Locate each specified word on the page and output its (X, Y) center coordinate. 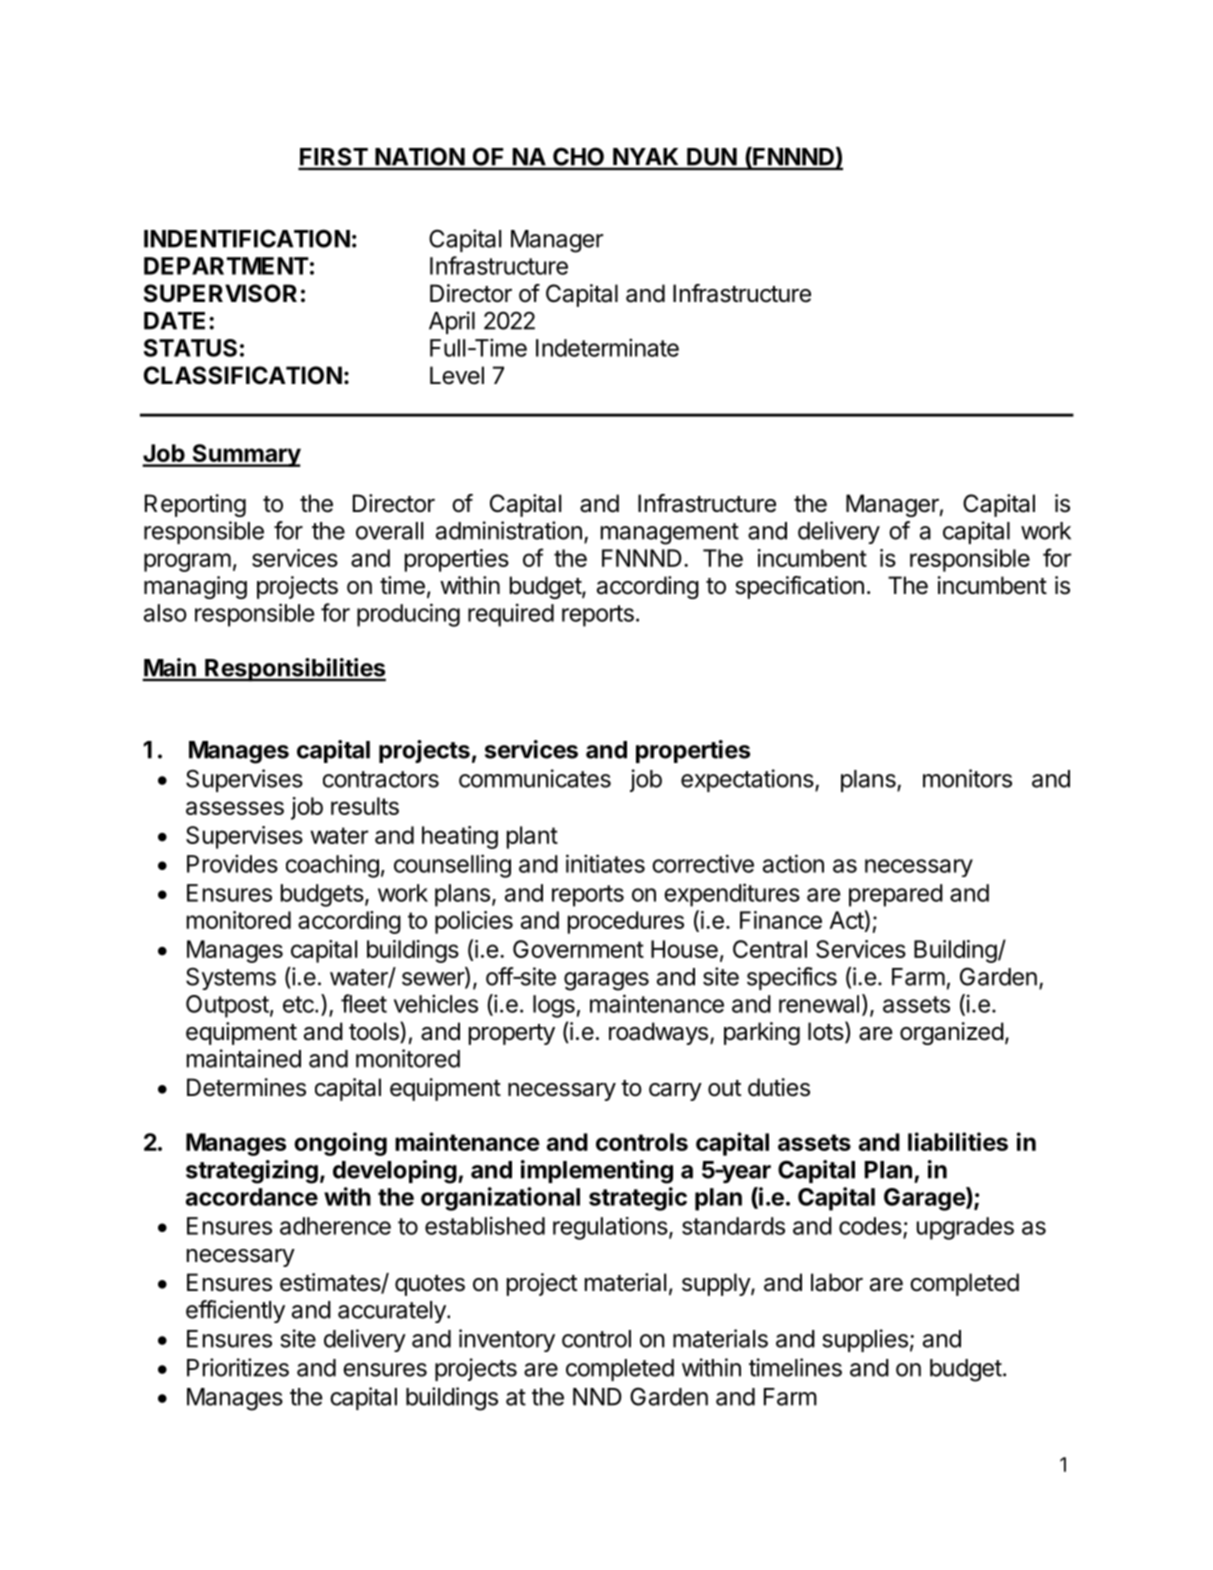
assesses (235, 808)
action (793, 863)
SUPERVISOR (220, 293)
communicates (535, 778)
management (670, 534)
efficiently (235, 1311)
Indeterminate (607, 347)
